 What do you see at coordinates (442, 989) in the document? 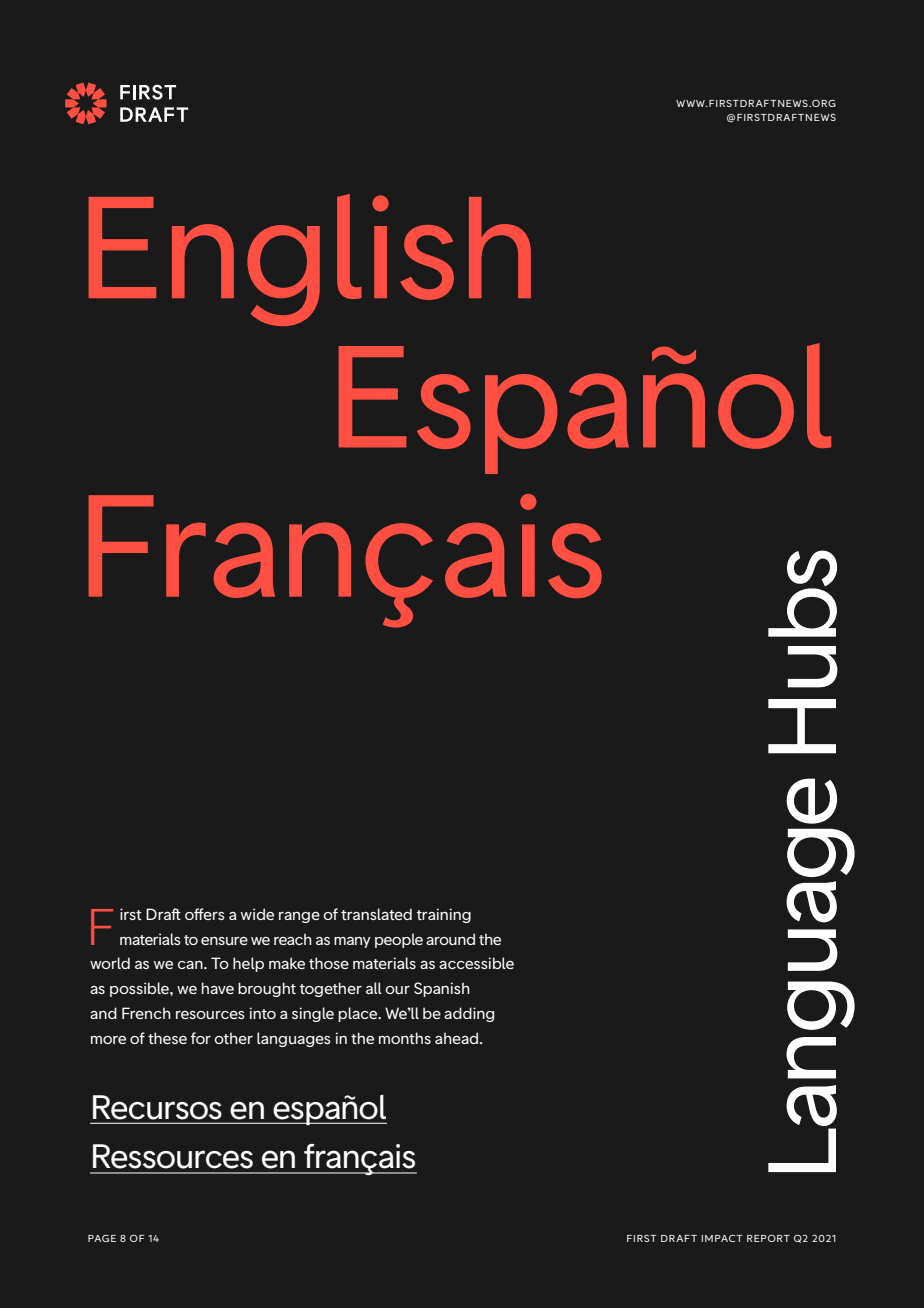
I see `Spanish` at bounding box center [442, 989].
